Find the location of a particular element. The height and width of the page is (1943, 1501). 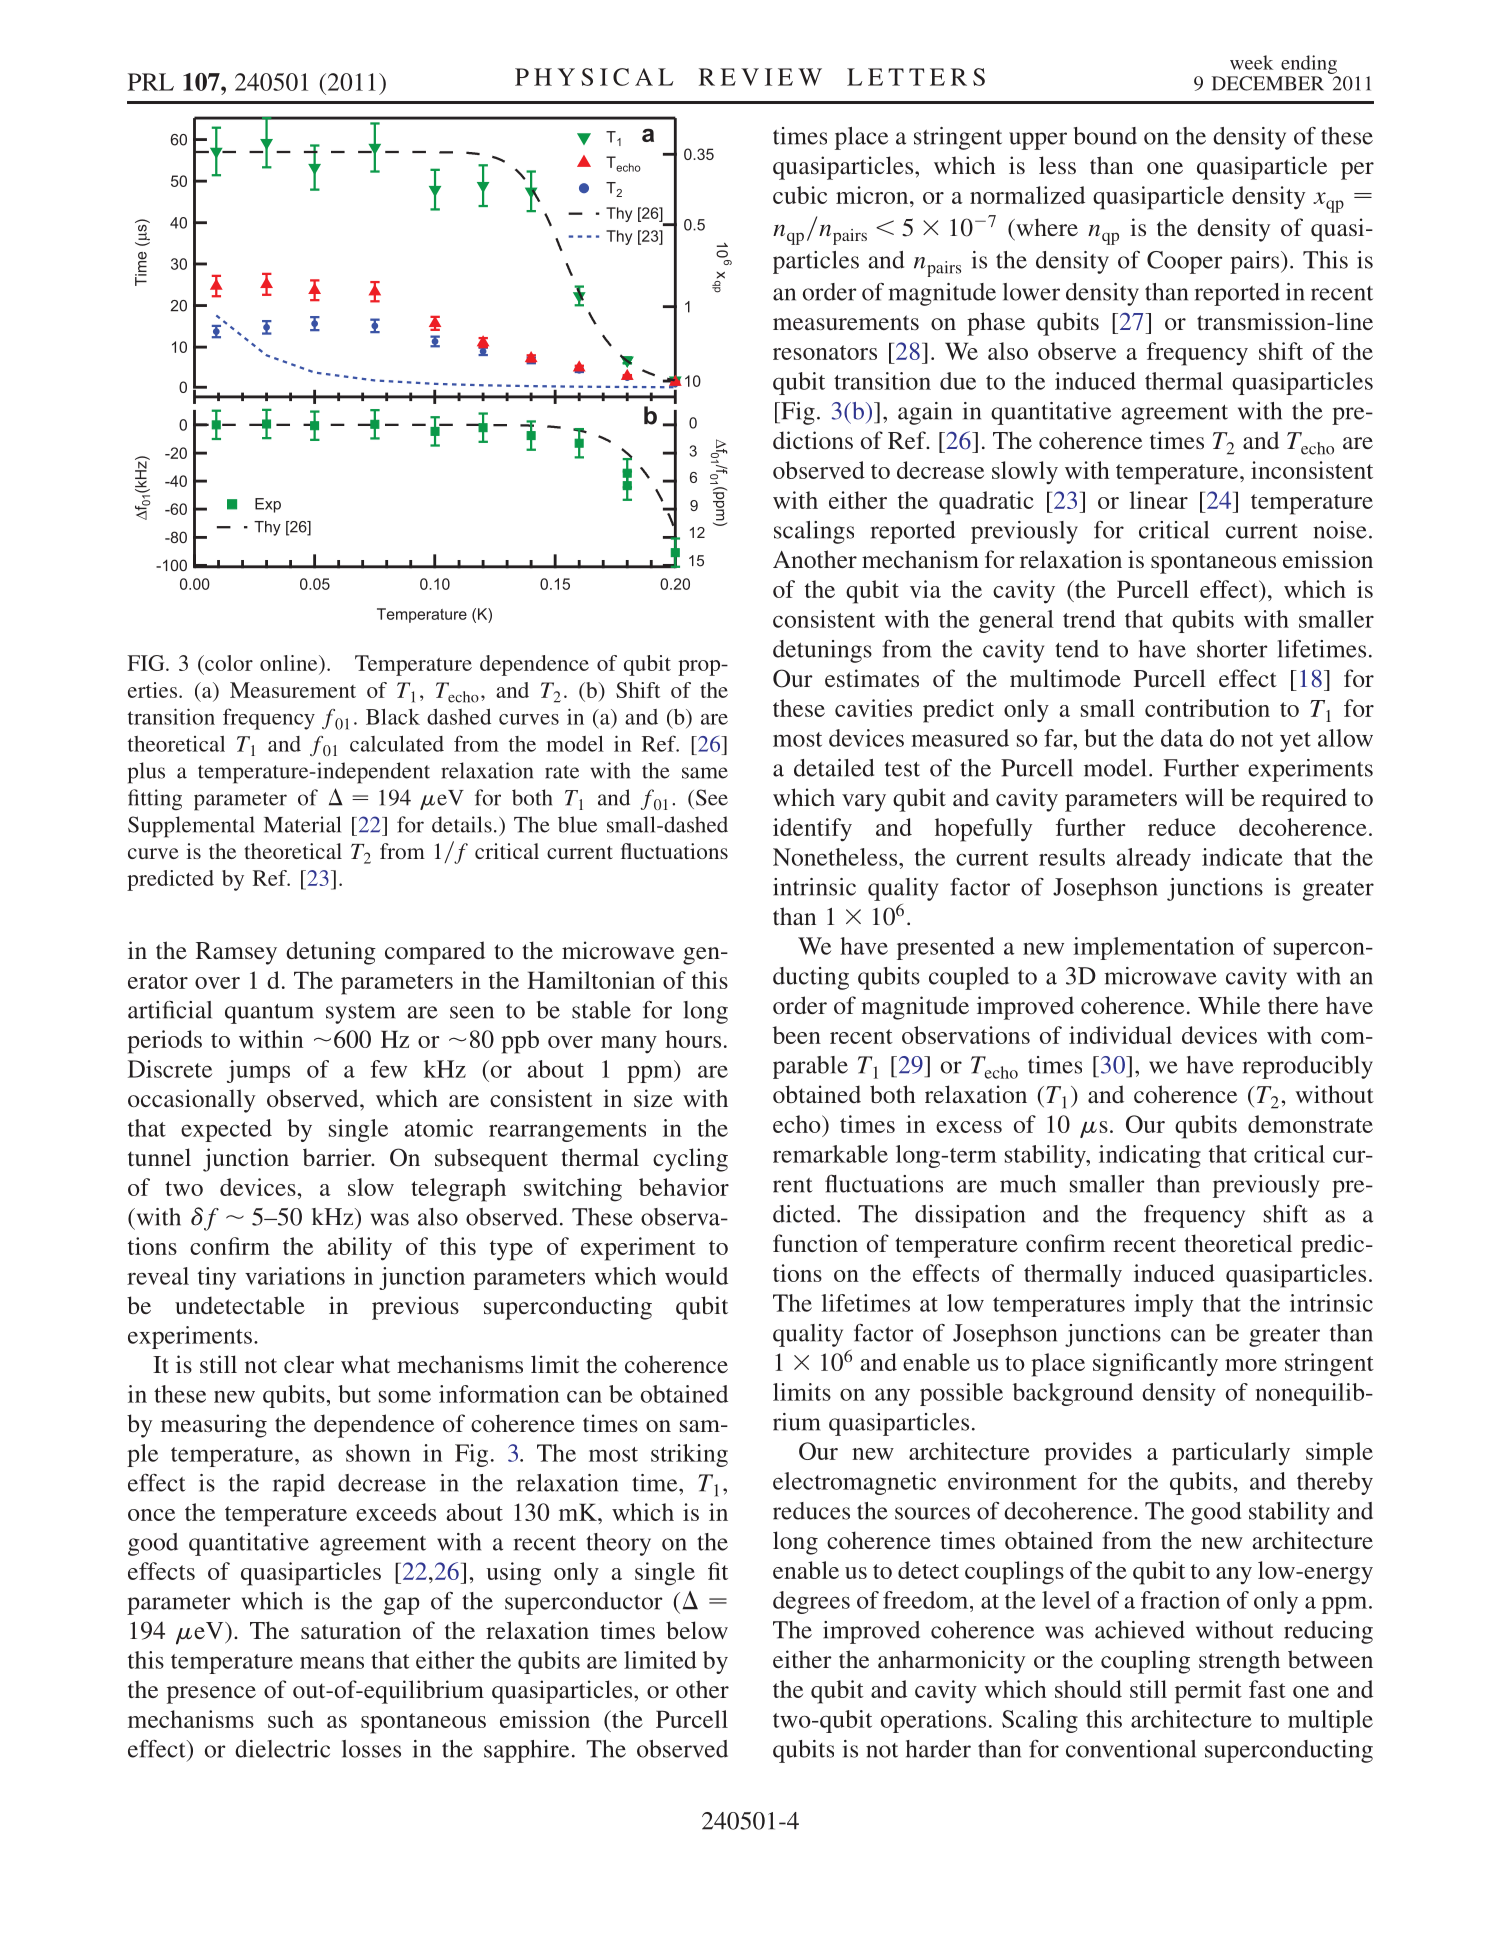

tiny is located at coordinates (217, 1278).
